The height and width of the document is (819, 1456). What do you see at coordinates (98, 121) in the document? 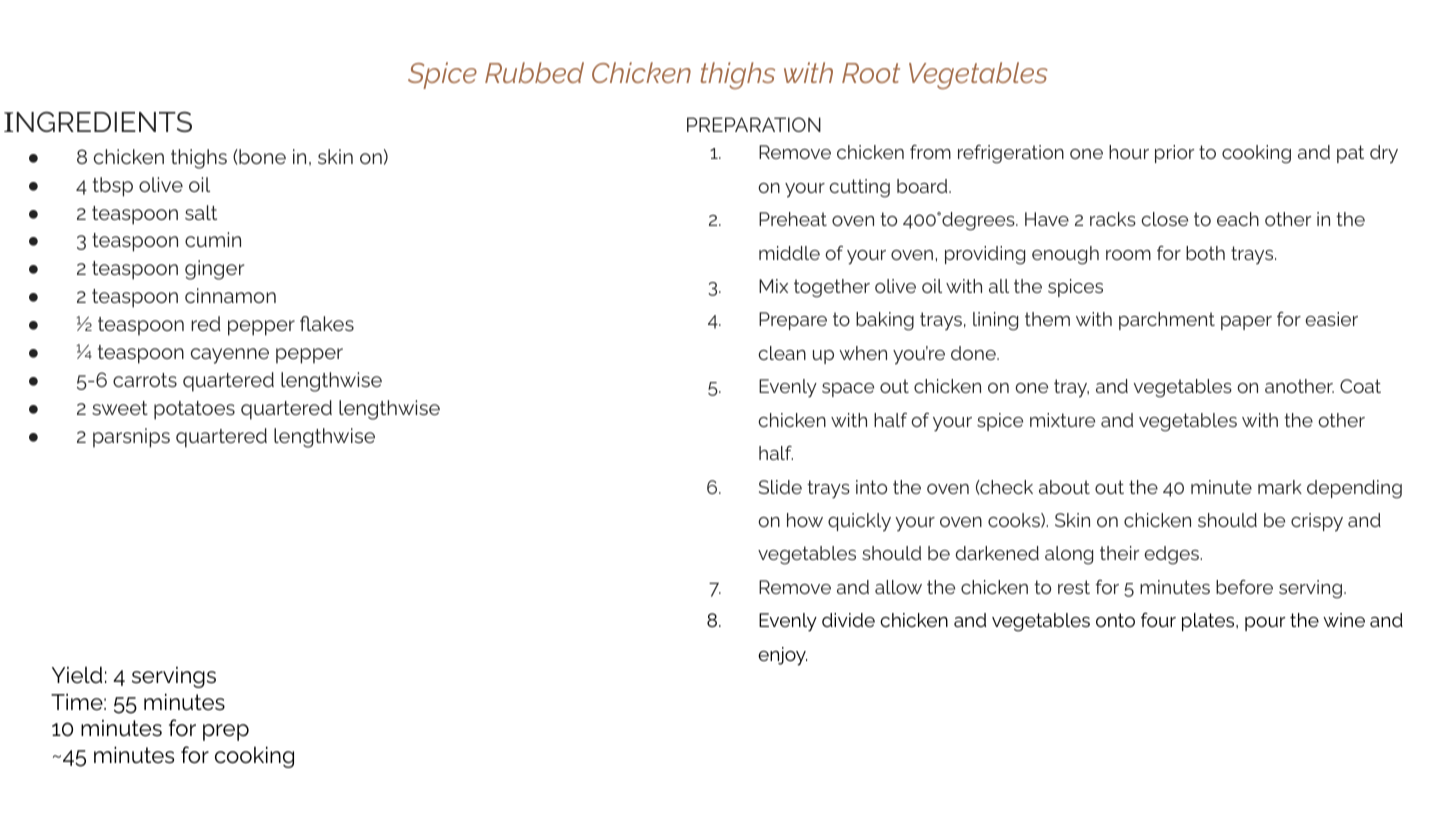
I see `INGREDIENTS` at bounding box center [98, 121].
